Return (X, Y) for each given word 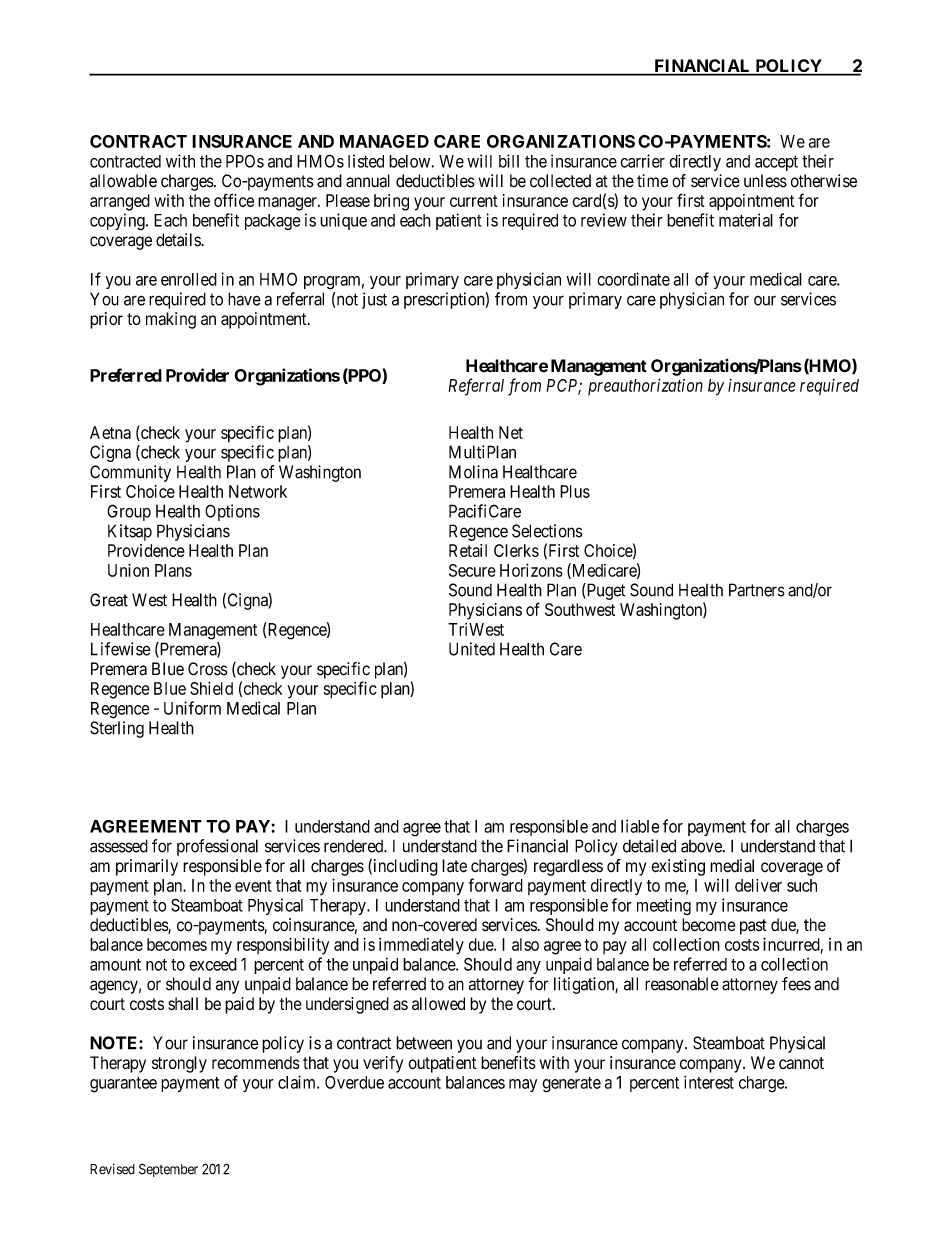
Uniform (192, 708)
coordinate (633, 279)
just (374, 300)
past (753, 927)
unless (765, 181)
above (702, 846)
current (474, 201)
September (168, 1170)
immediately (421, 946)
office (234, 200)
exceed (213, 964)
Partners (757, 590)
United (472, 649)
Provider (197, 375)
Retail (468, 550)
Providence (146, 550)
